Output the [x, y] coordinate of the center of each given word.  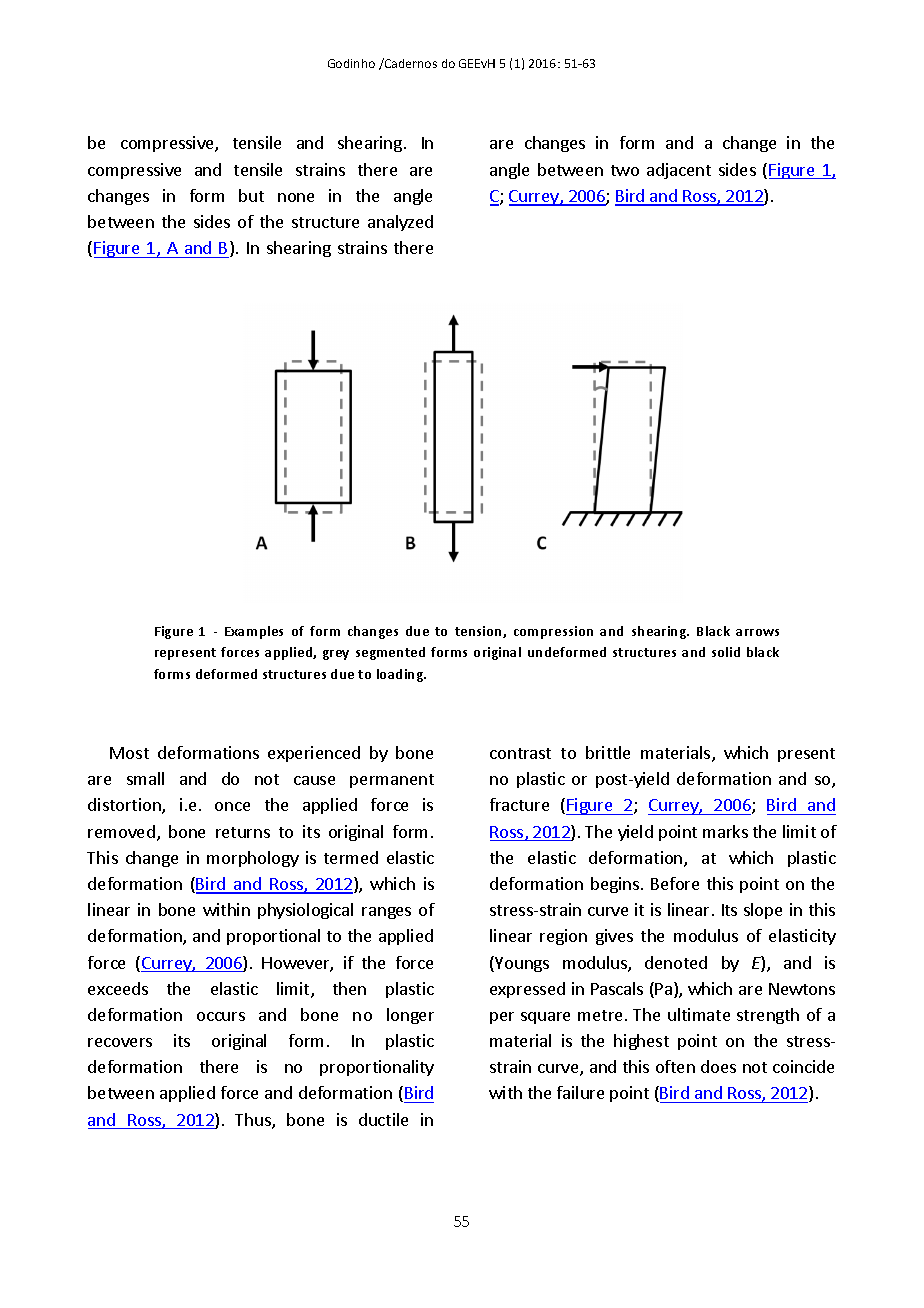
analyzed [400, 223]
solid [726, 652]
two [625, 170]
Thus [254, 1121]
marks [725, 831]
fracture [519, 804]
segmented [390, 653]
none [296, 197]
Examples [254, 632]
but [251, 195]
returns [243, 832]
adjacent [679, 171]
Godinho [351, 63]
